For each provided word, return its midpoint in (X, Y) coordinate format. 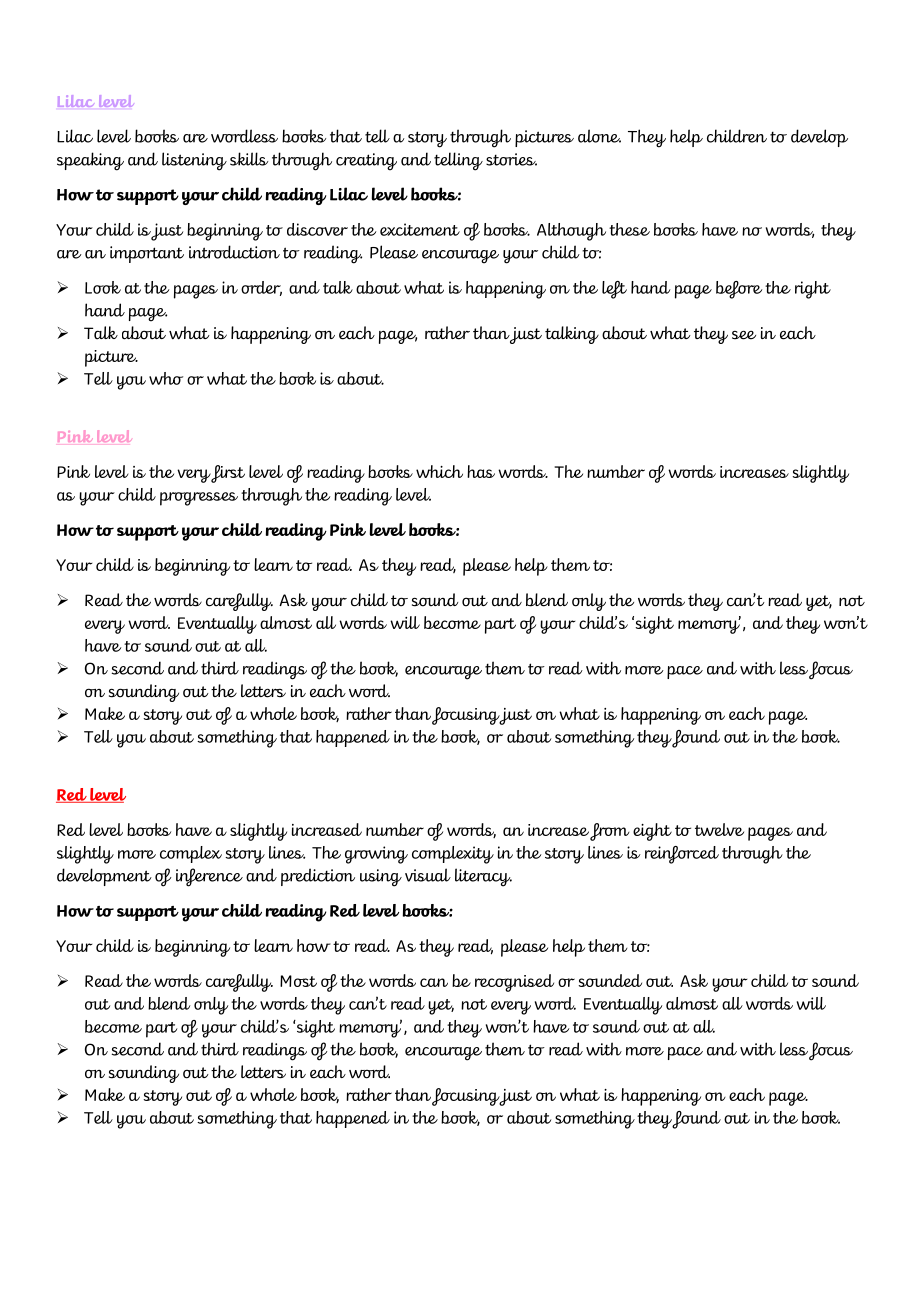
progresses (199, 499)
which (439, 471)
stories (511, 159)
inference (209, 877)
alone (599, 136)
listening (194, 161)
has (481, 471)
